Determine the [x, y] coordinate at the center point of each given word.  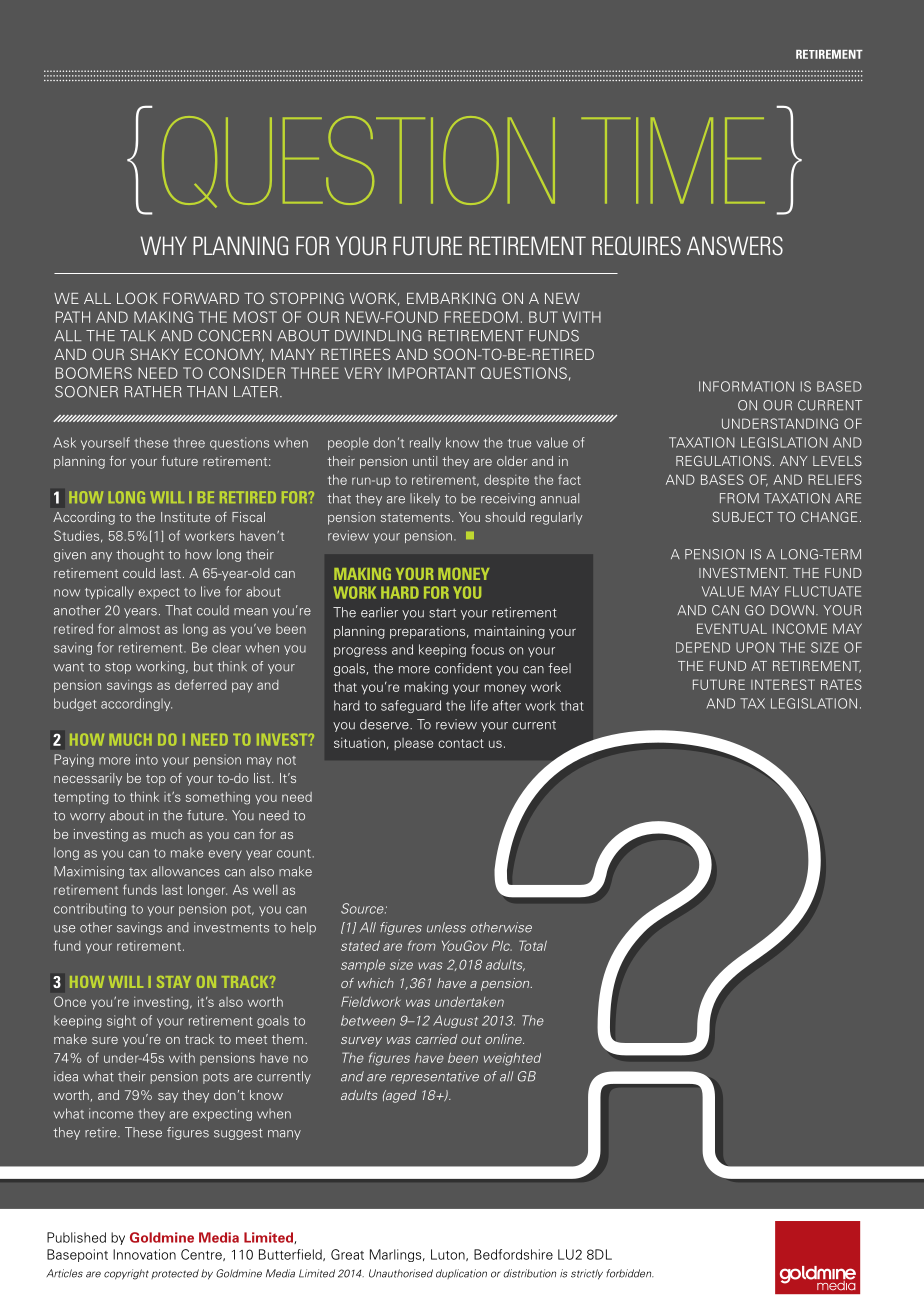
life [479, 705]
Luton [449, 1255]
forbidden [630, 1273]
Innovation [144, 1254]
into [147, 759]
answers [735, 246]
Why [164, 245]
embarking [451, 298]
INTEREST [783, 684]
